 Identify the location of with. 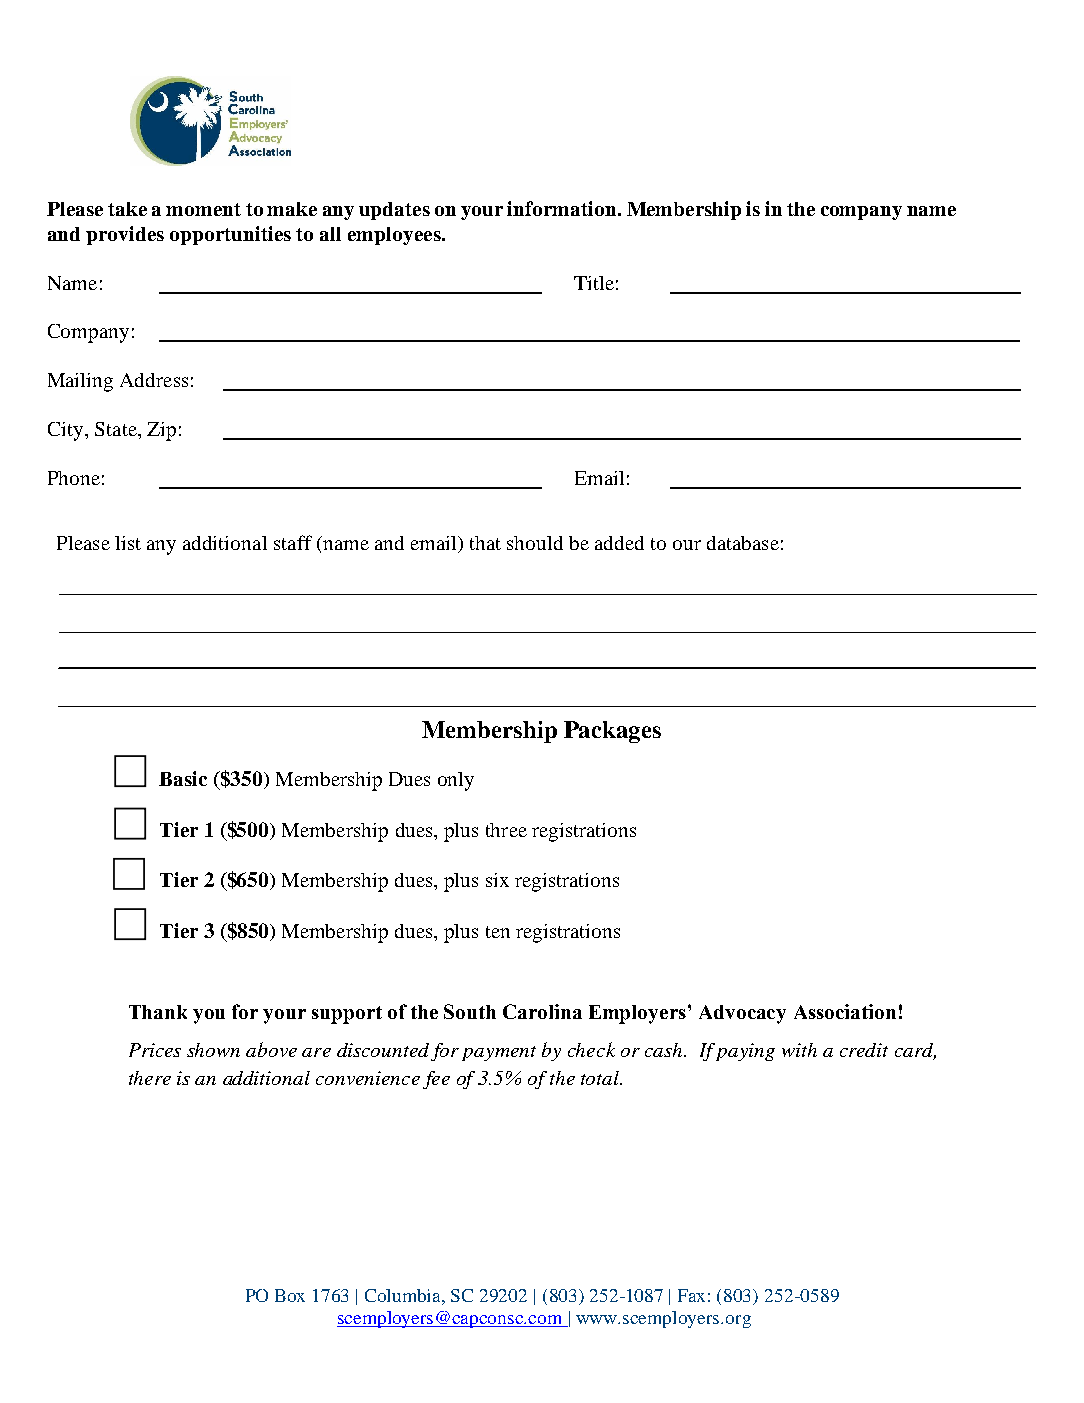
(799, 1050).
